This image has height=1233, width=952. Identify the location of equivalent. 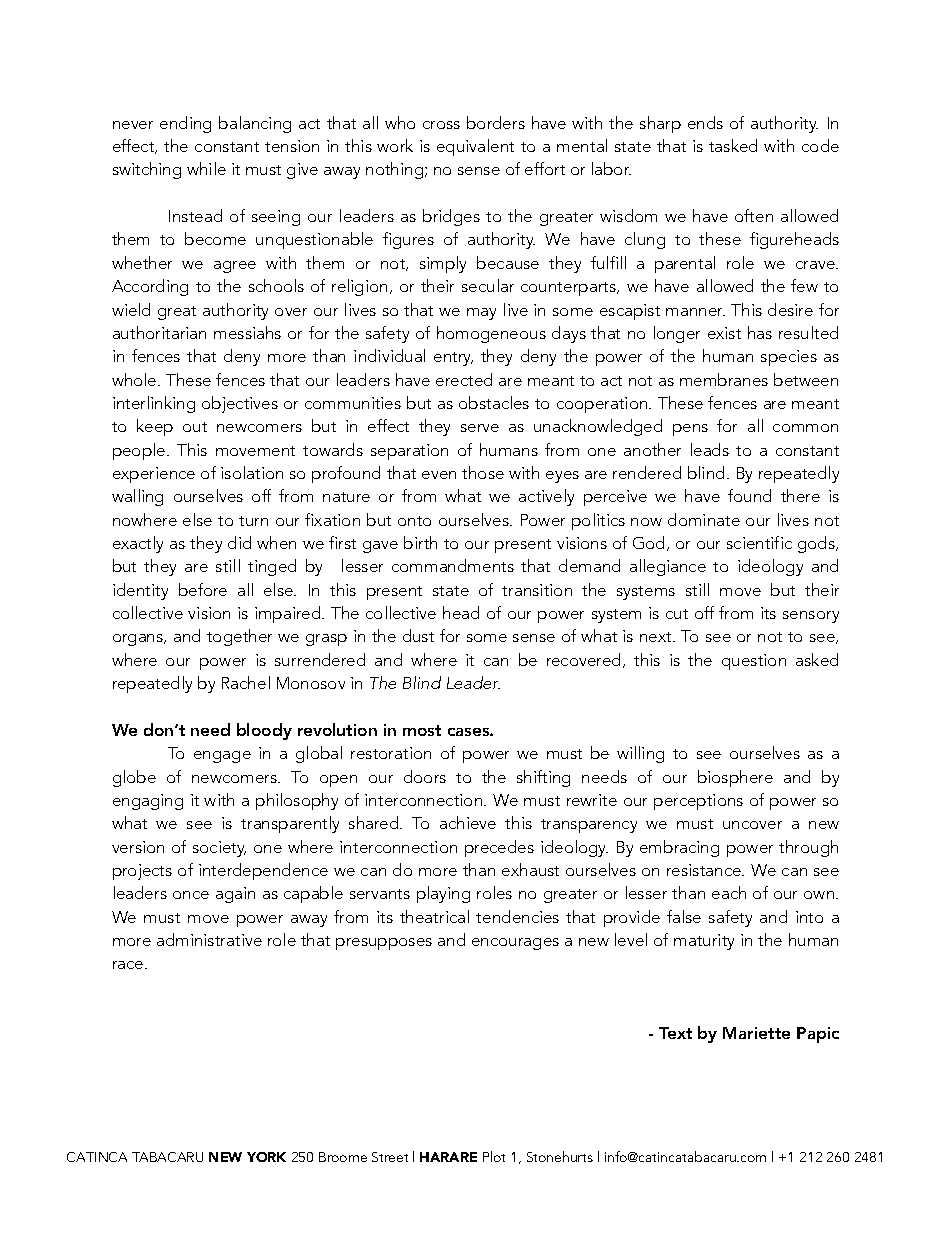
(475, 147).
